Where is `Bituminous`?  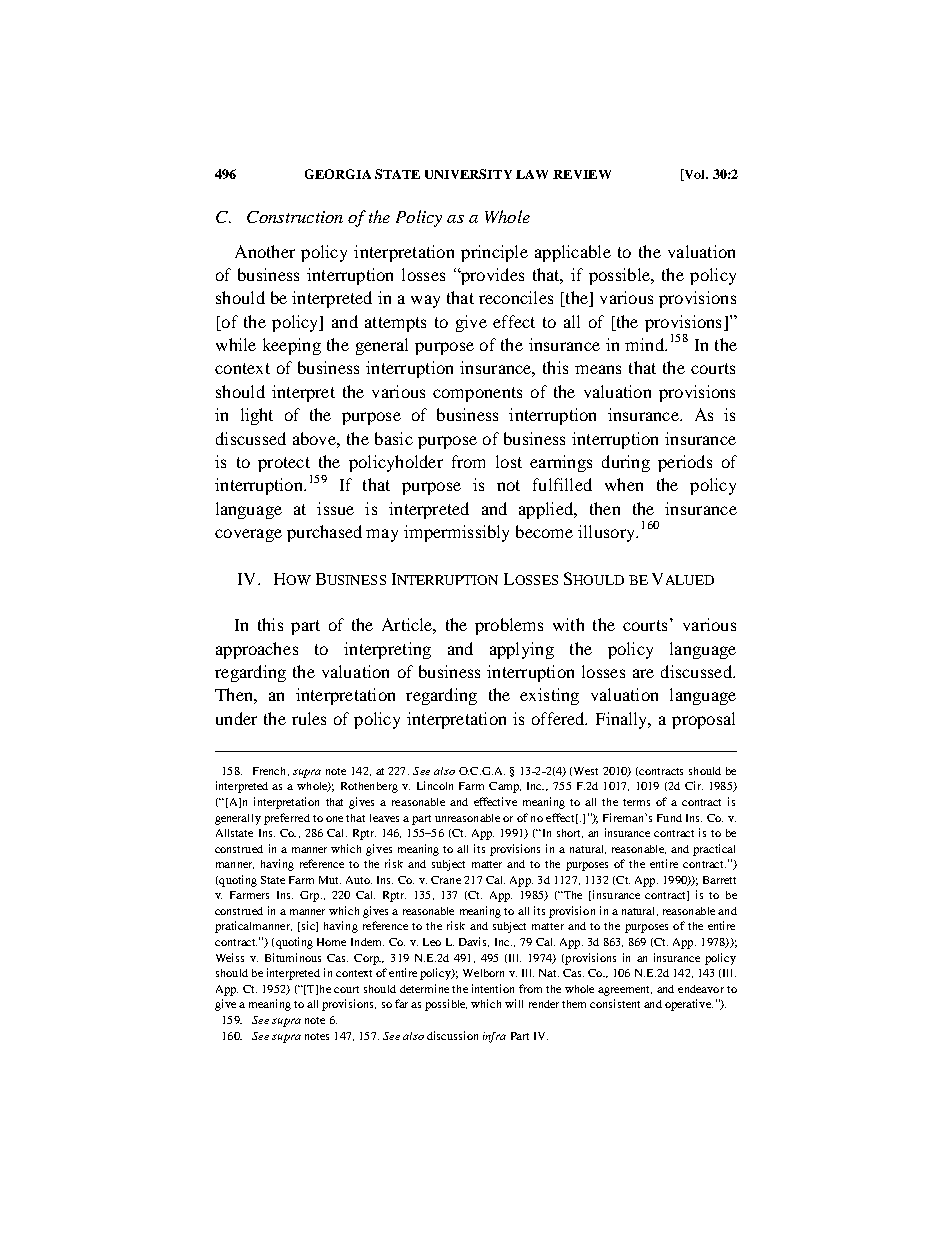
Bituminous is located at coordinates (293, 957).
